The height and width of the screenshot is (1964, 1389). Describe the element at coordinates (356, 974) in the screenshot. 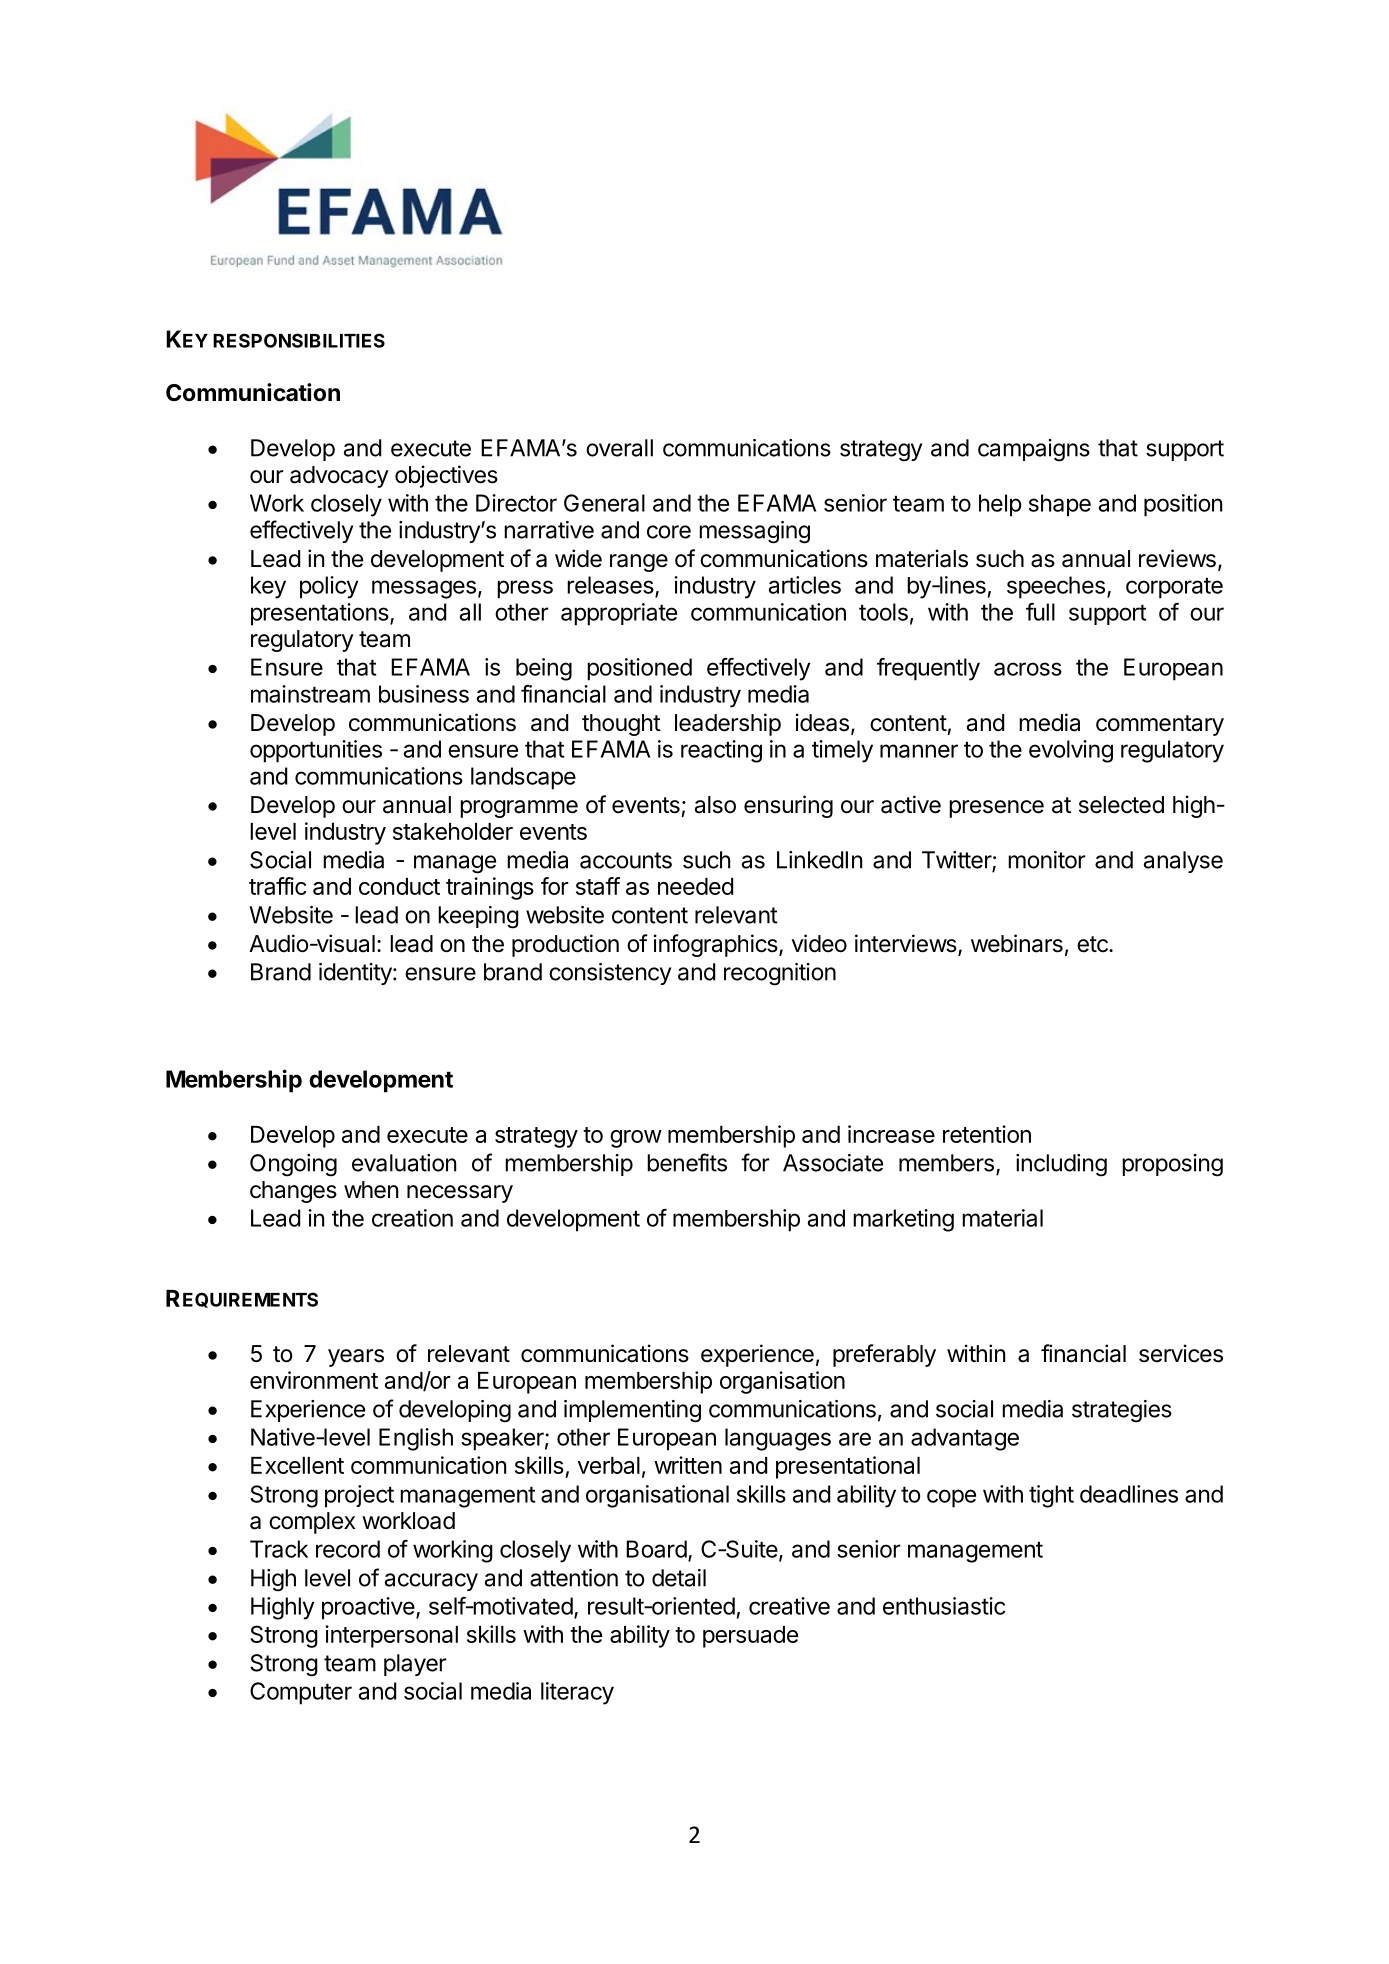

I see `identity` at that location.
